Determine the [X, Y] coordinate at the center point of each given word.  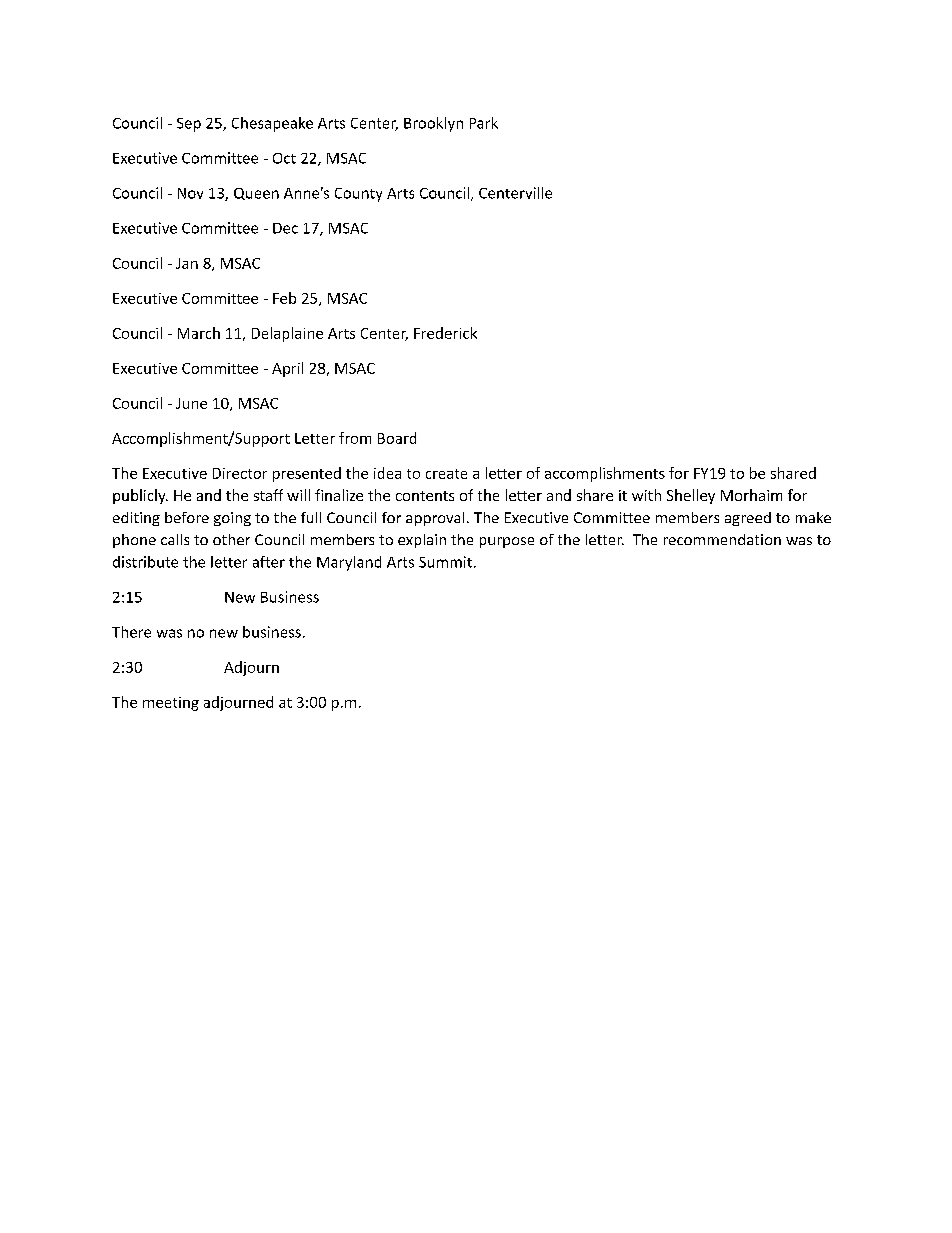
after [269, 562]
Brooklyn [433, 124]
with [646, 495]
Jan [187, 263]
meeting [171, 704]
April [287, 369]
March [199, 333]
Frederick [445, 333]
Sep [189, 125]
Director [240, 473]
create [446, 474]
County [358, 195]
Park [484, 123]
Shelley [691, 496]
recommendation [722, 539]
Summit [445, 562]
